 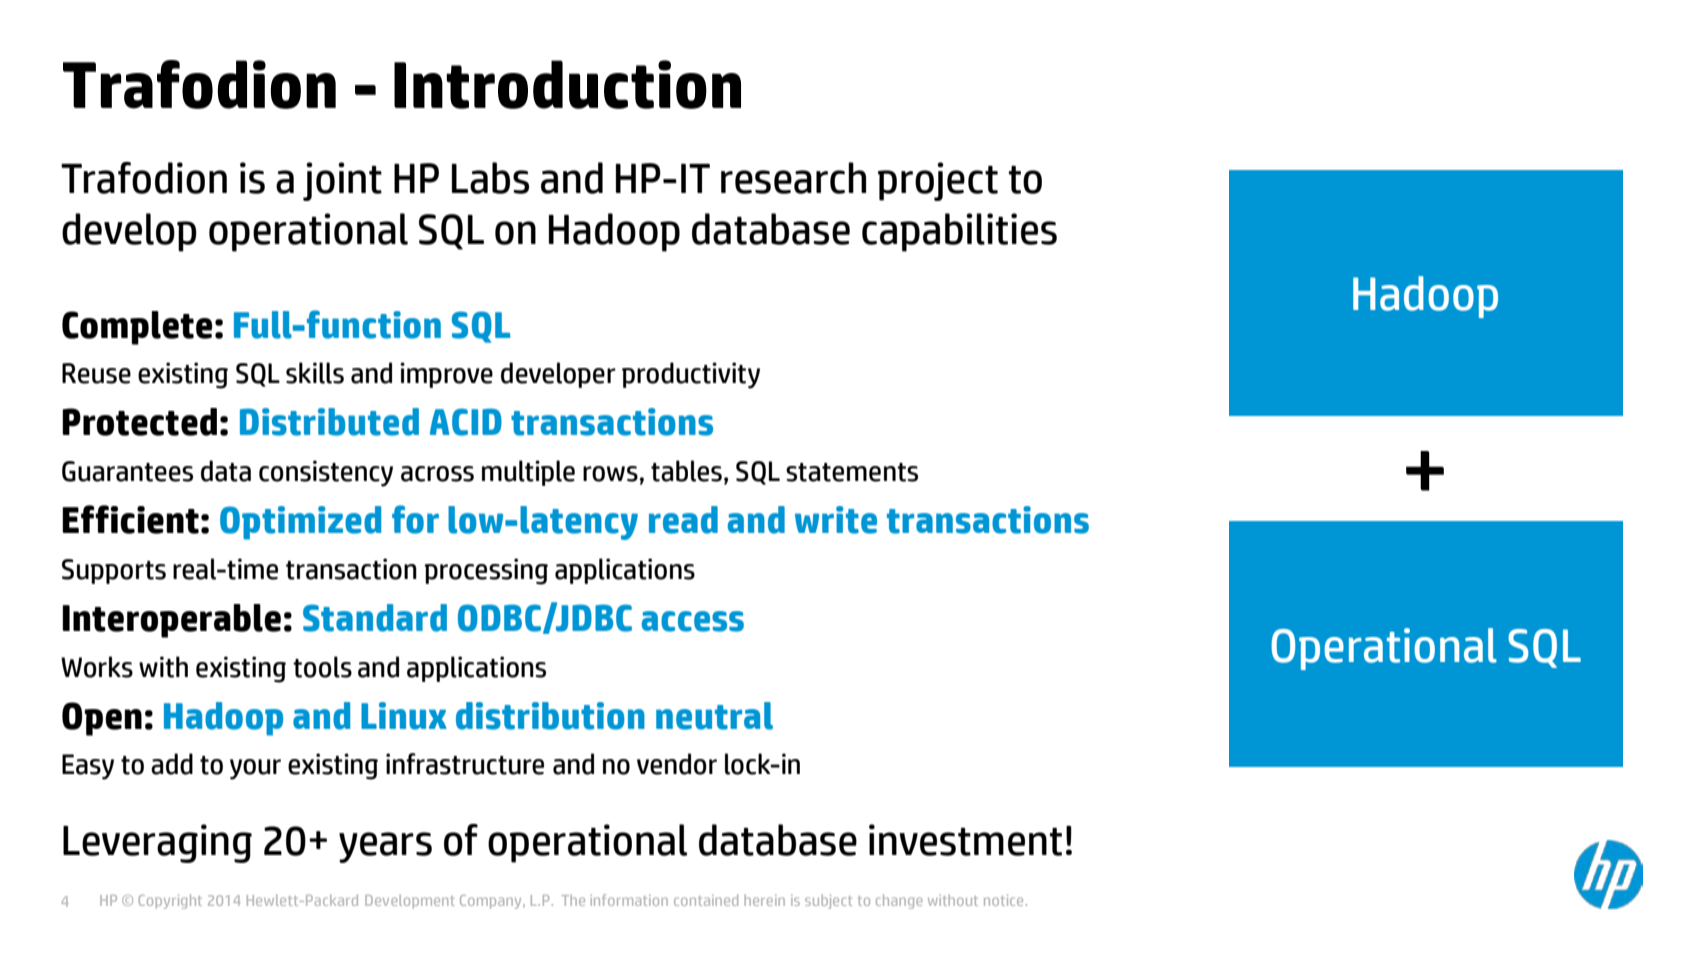 What do you see at coordinates (342, 181) in the image?
I see `joint` at bounding box center [342, 181].
